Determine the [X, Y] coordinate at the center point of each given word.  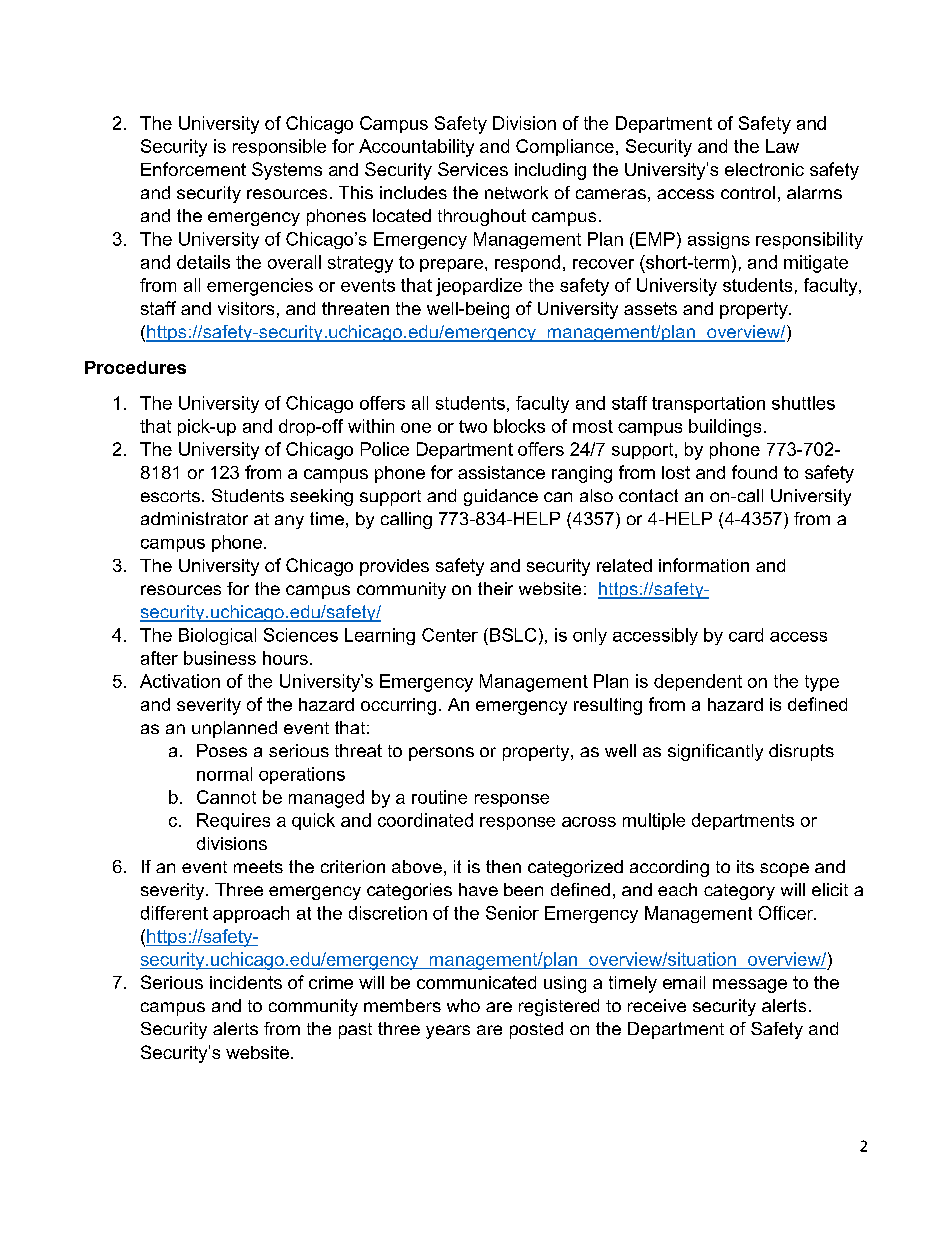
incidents [246, 982]
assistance [501, 472]
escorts [170, 496]
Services [473, 169]
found [754, 472]
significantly [715, 752]
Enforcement [193, 169]
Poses [222, 750]
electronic [764, 169]
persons [441, 754]
